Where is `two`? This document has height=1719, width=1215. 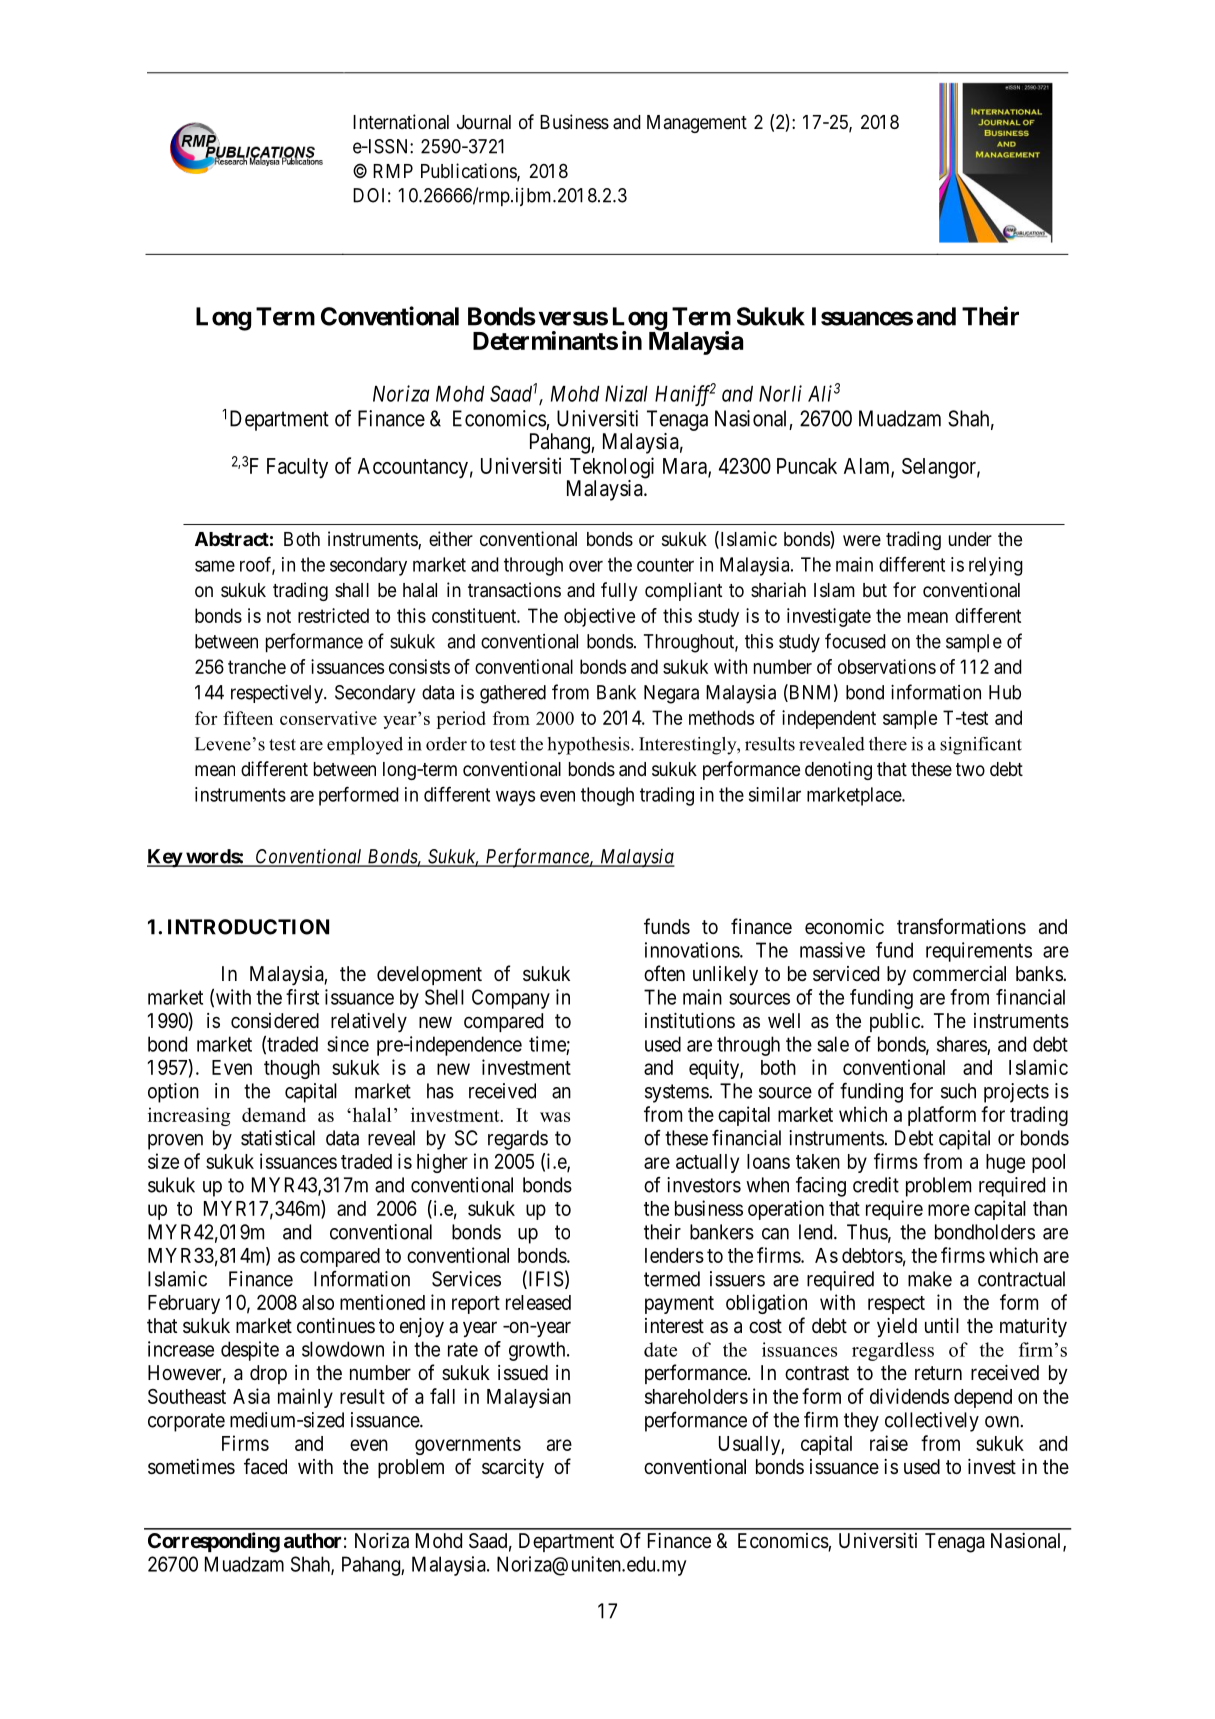 two is located at coordinates (970, 769).
